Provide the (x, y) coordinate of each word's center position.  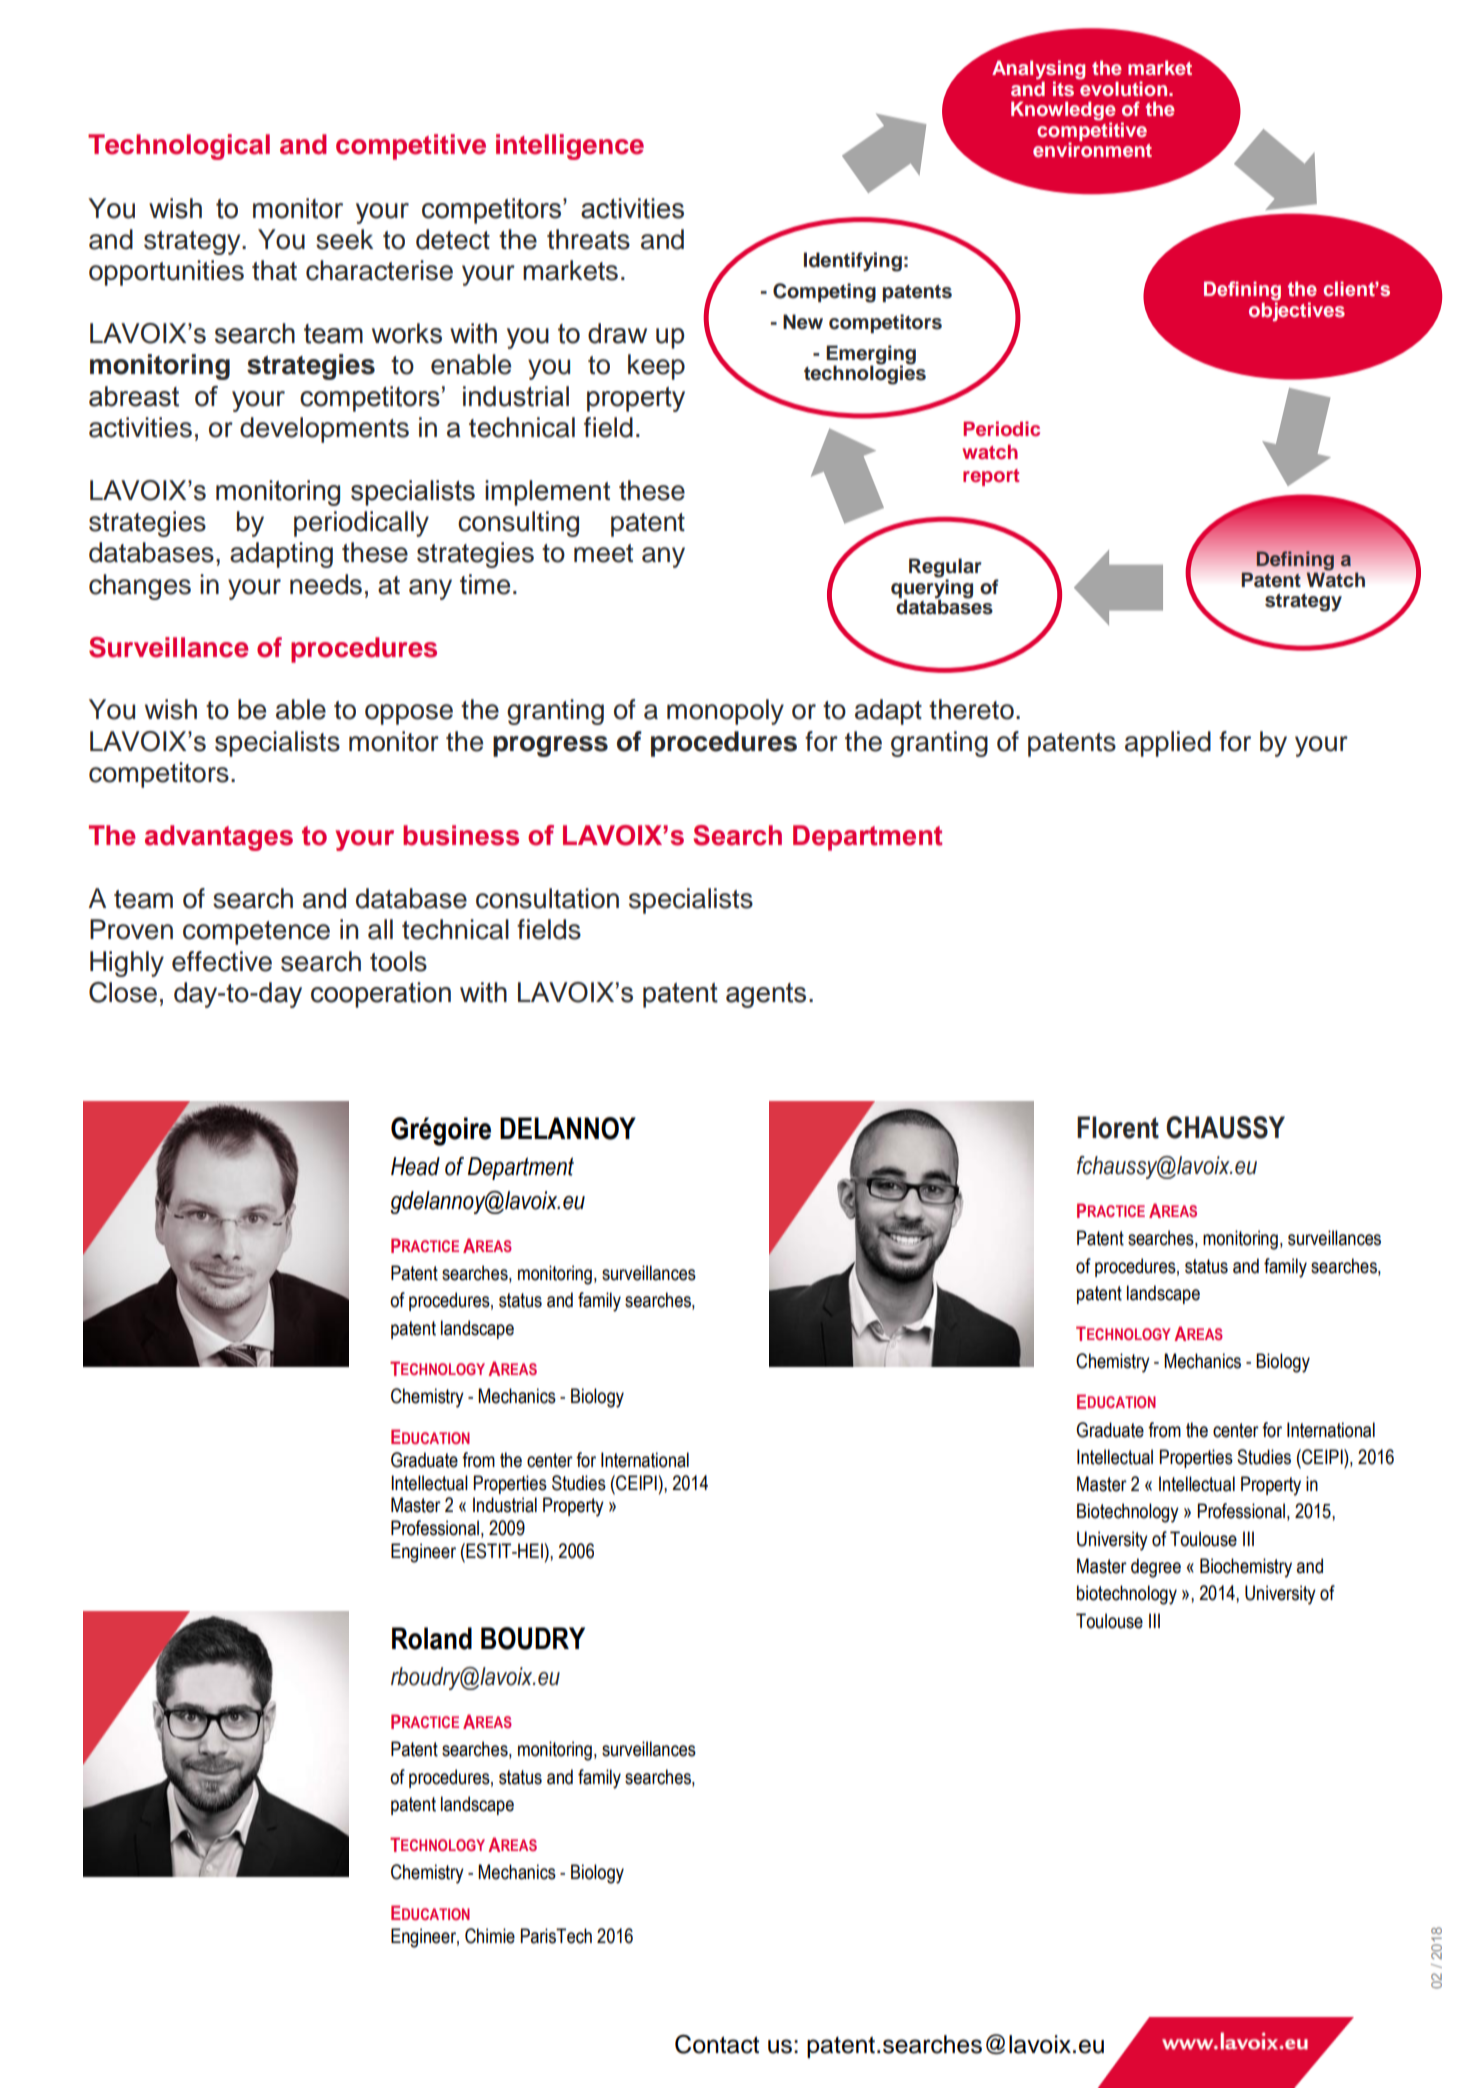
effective (222, 961)
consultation (547, 898)
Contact (717, 2044)
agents (766, 995)
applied (1168, 744)
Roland (432, 1638)
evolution (1124, 87)
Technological (179, 147)
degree (1156, 1568)
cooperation (381, 995)
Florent (1118, 1127)
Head (415, 1166)
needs (326, 584)
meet (603, 553)
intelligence (570, 147)
